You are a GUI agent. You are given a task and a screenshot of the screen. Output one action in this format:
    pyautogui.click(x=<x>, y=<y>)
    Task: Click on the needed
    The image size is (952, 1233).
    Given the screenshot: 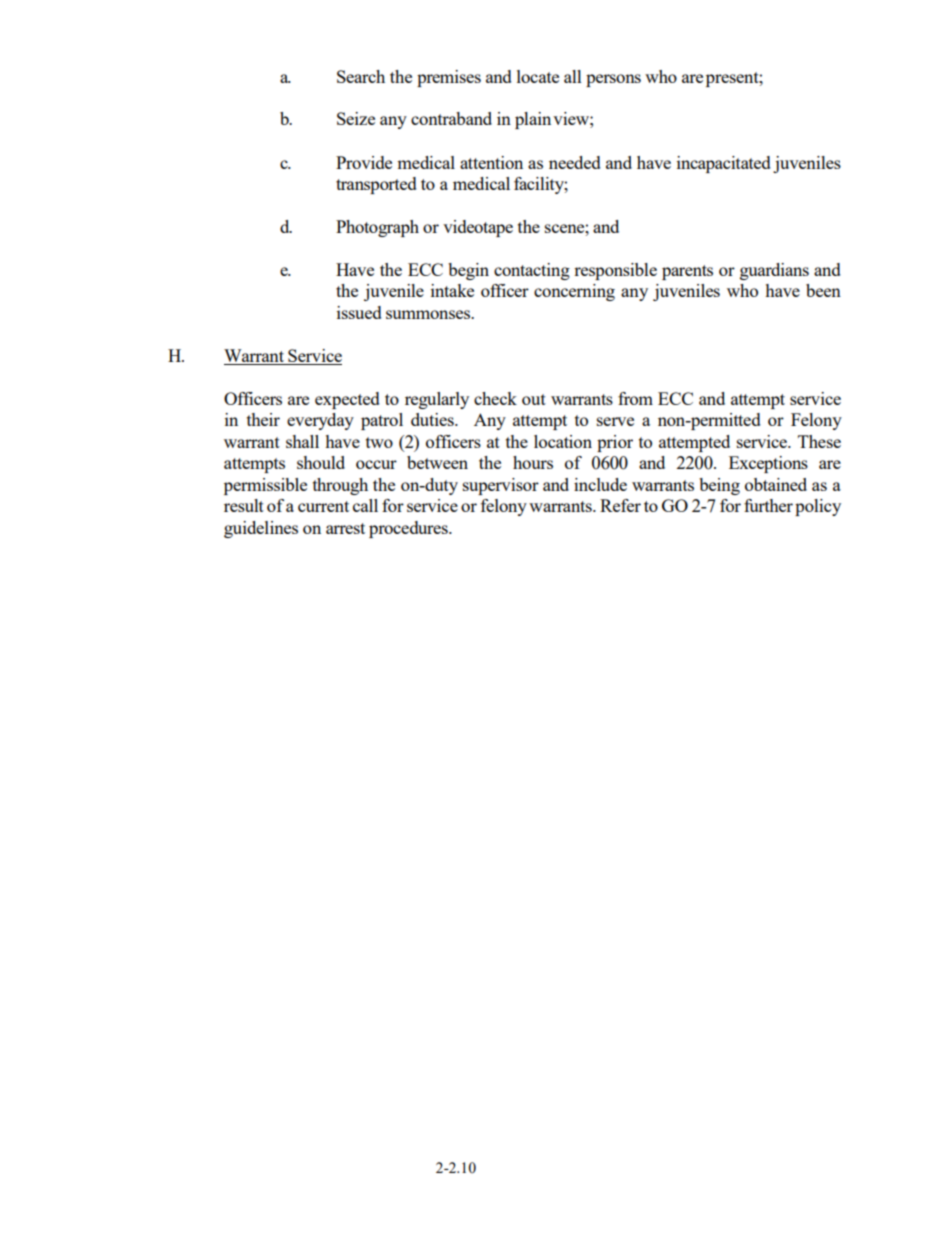 What is the action you would take?
    pyautogui.click(x=575, y=162)
